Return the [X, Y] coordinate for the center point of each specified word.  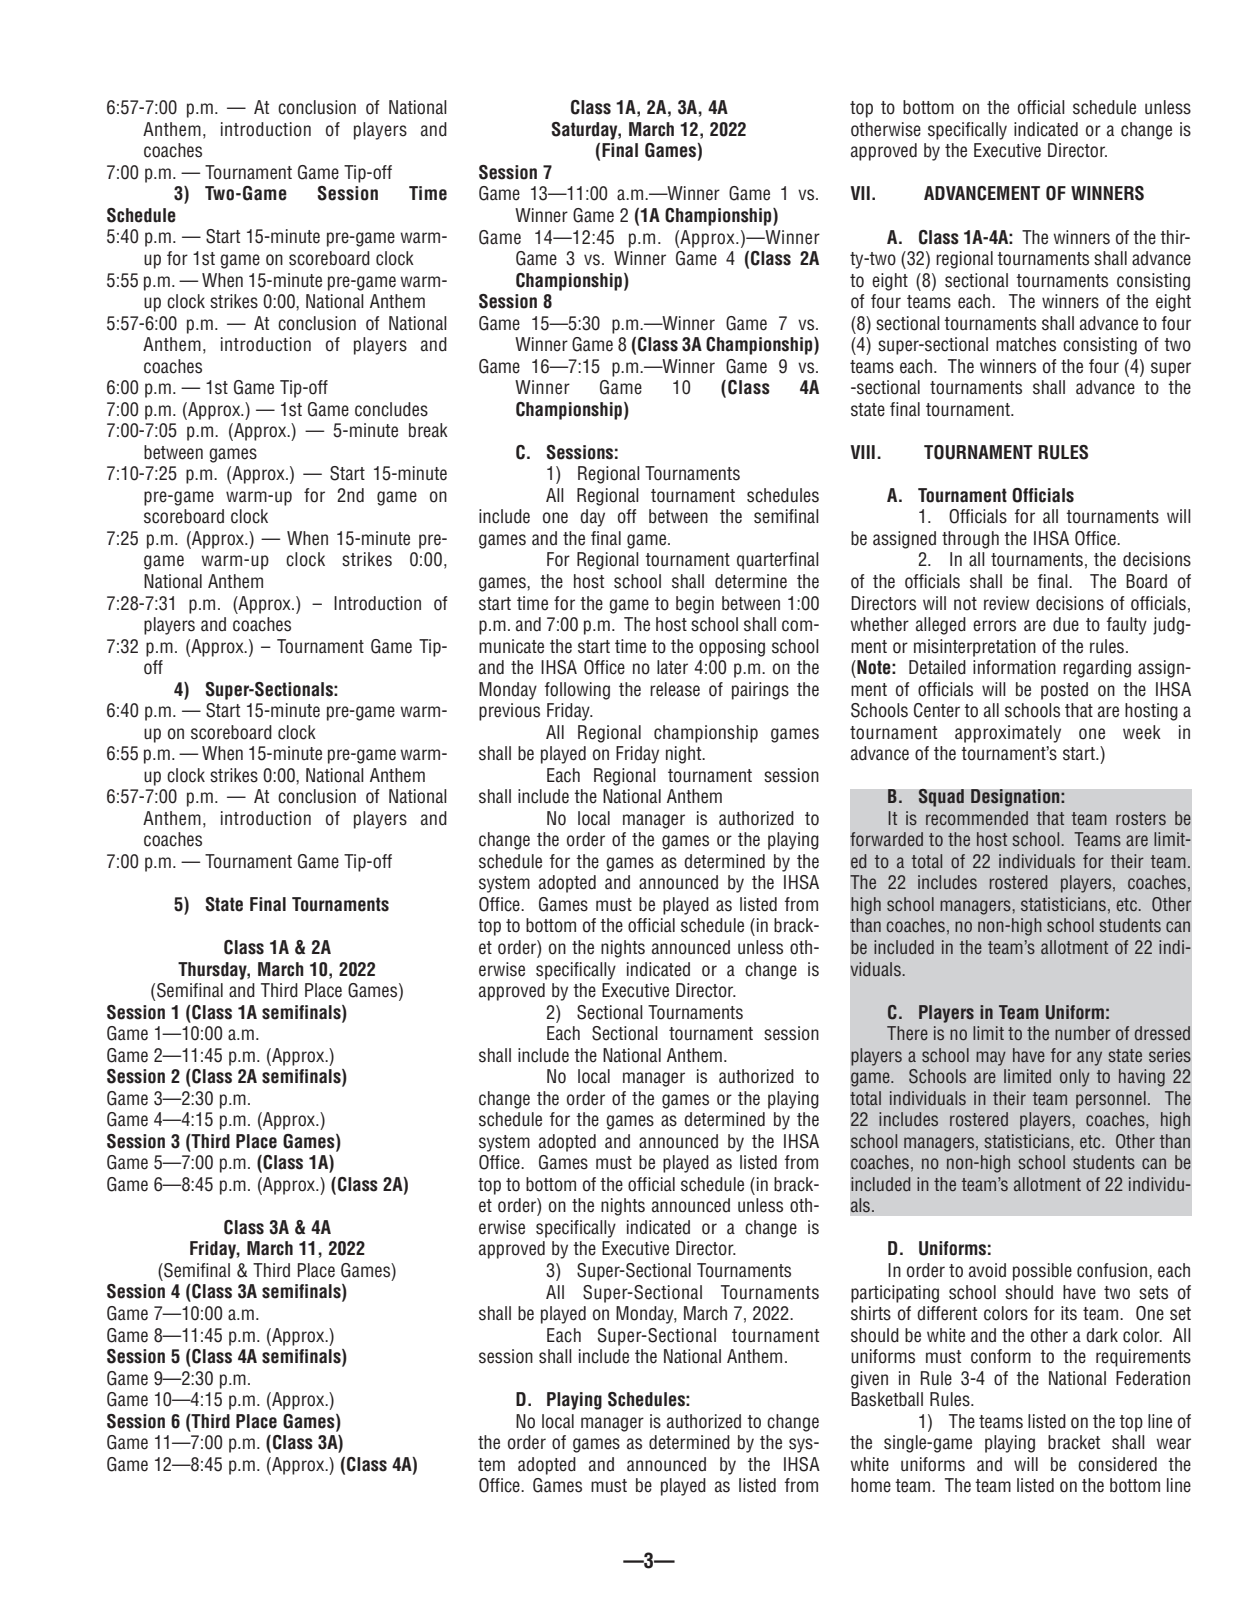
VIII [862, 452]
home [871, 1485]
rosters [1141, 818]
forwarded [886, 839]
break [428, 430]
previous [509, 712]
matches [1026, 344]
